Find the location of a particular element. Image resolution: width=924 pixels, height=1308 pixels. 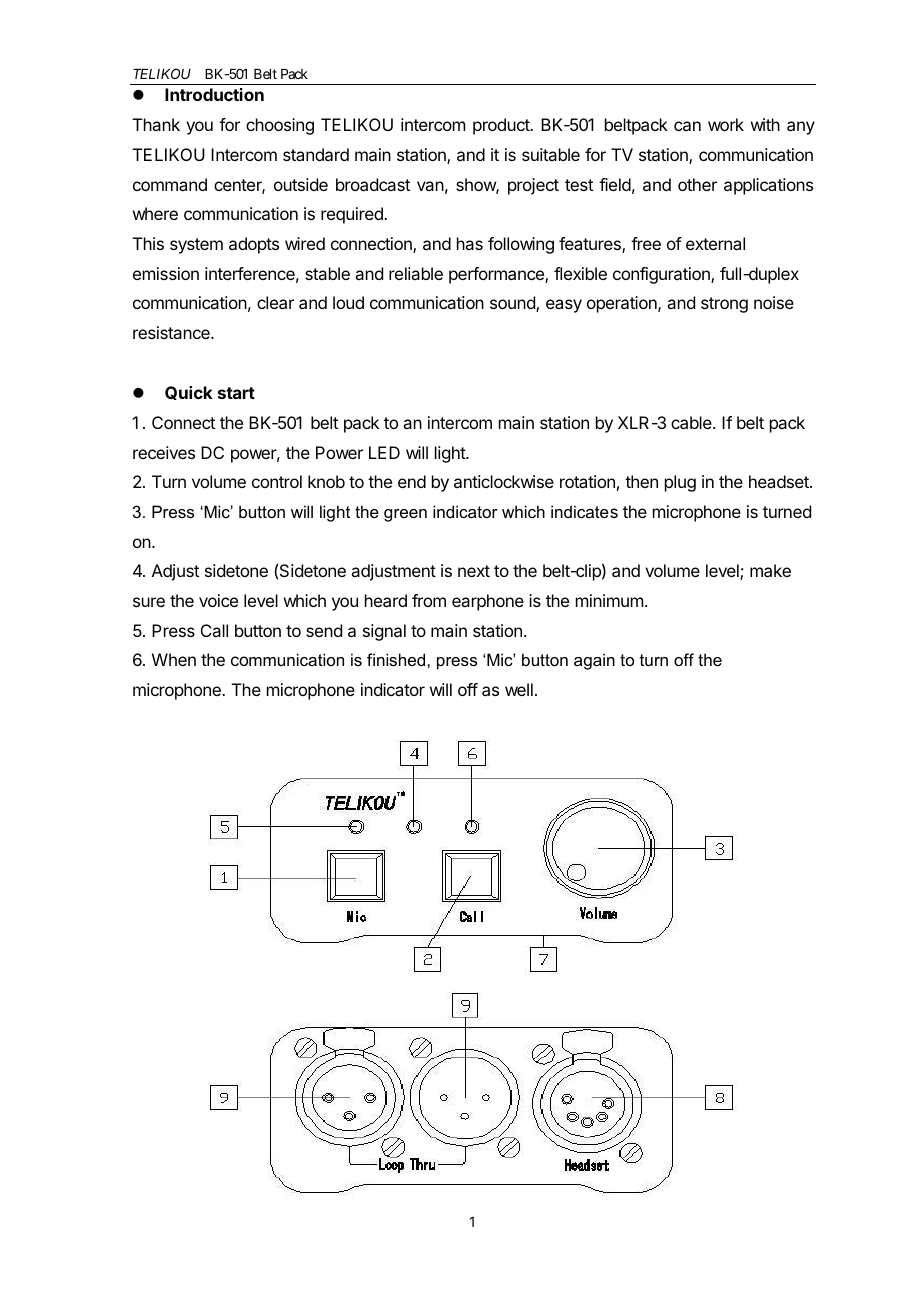

work is located at coordinates (726, 124).
